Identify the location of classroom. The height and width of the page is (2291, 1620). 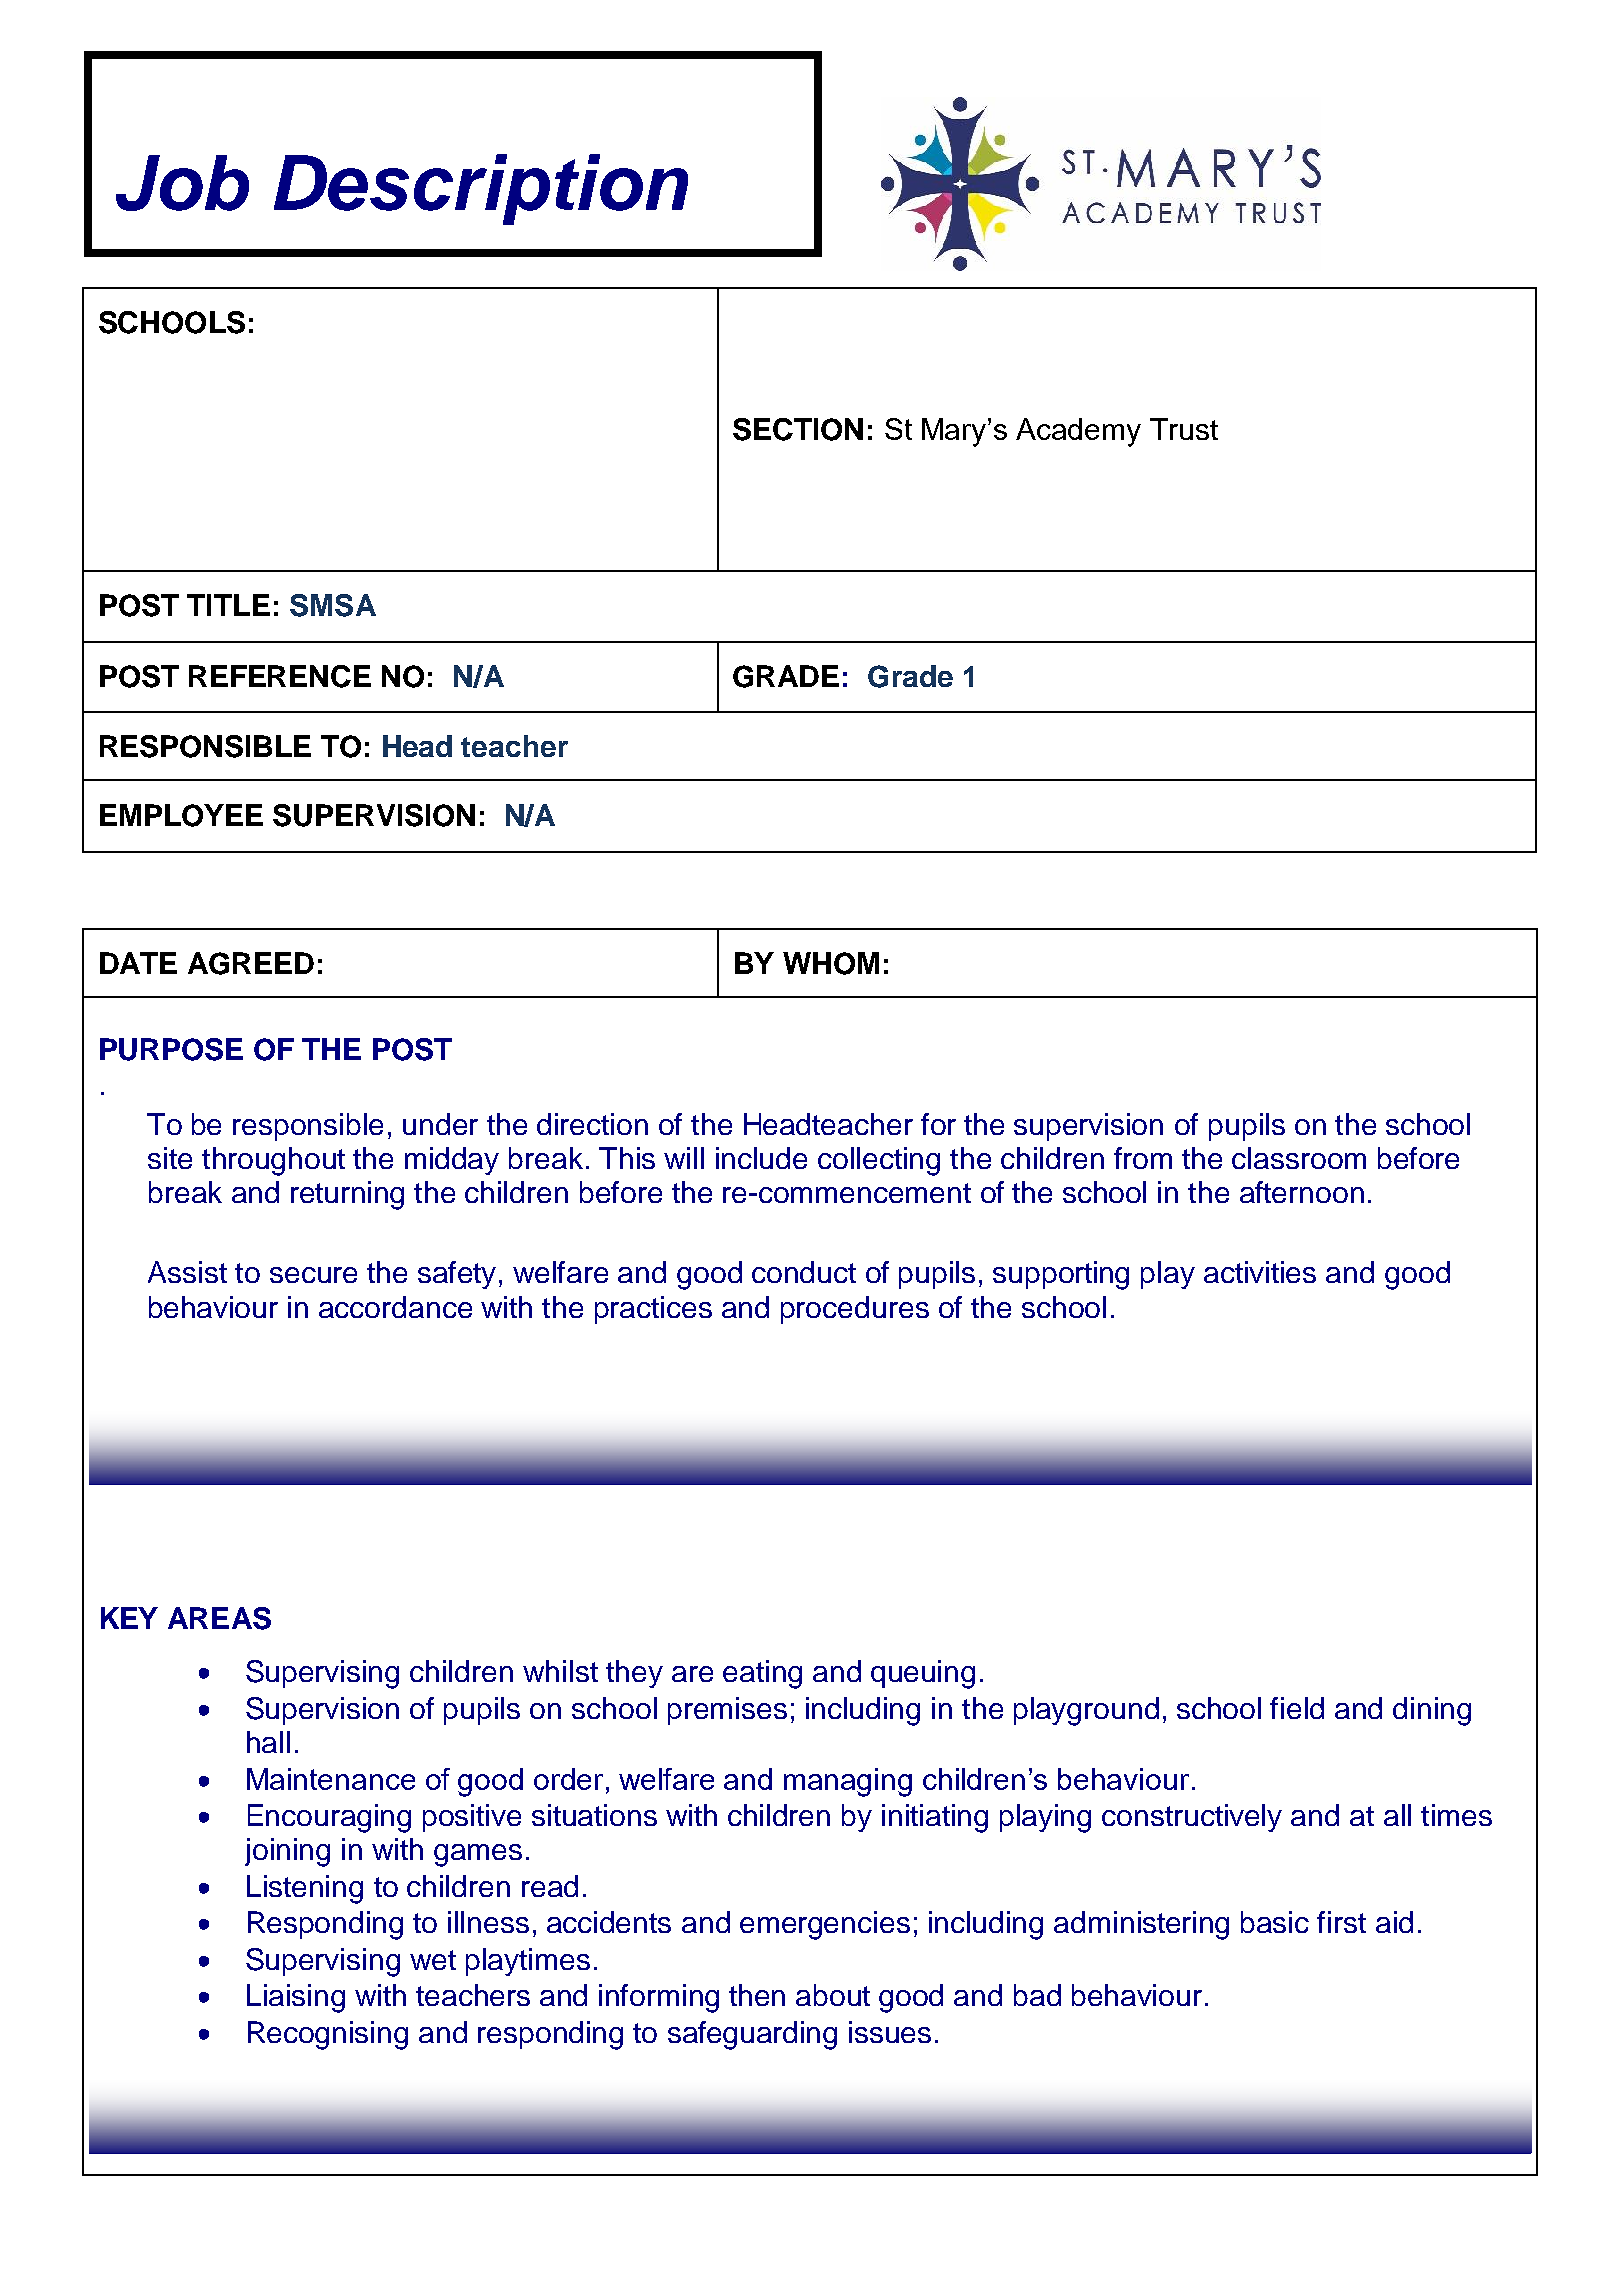
(1299, 1158).
